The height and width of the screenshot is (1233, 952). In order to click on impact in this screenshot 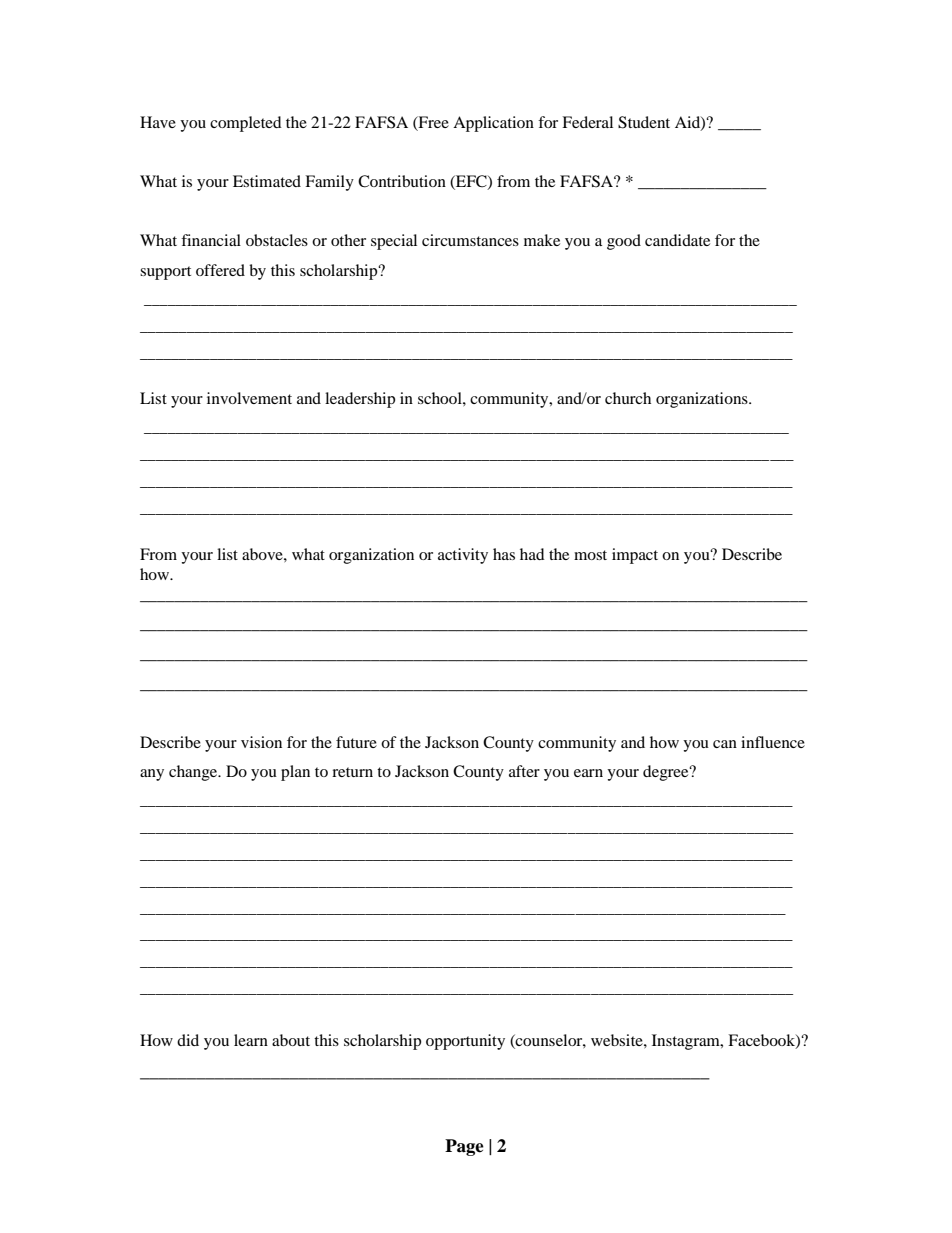, I will do `click(635, 556)`.
